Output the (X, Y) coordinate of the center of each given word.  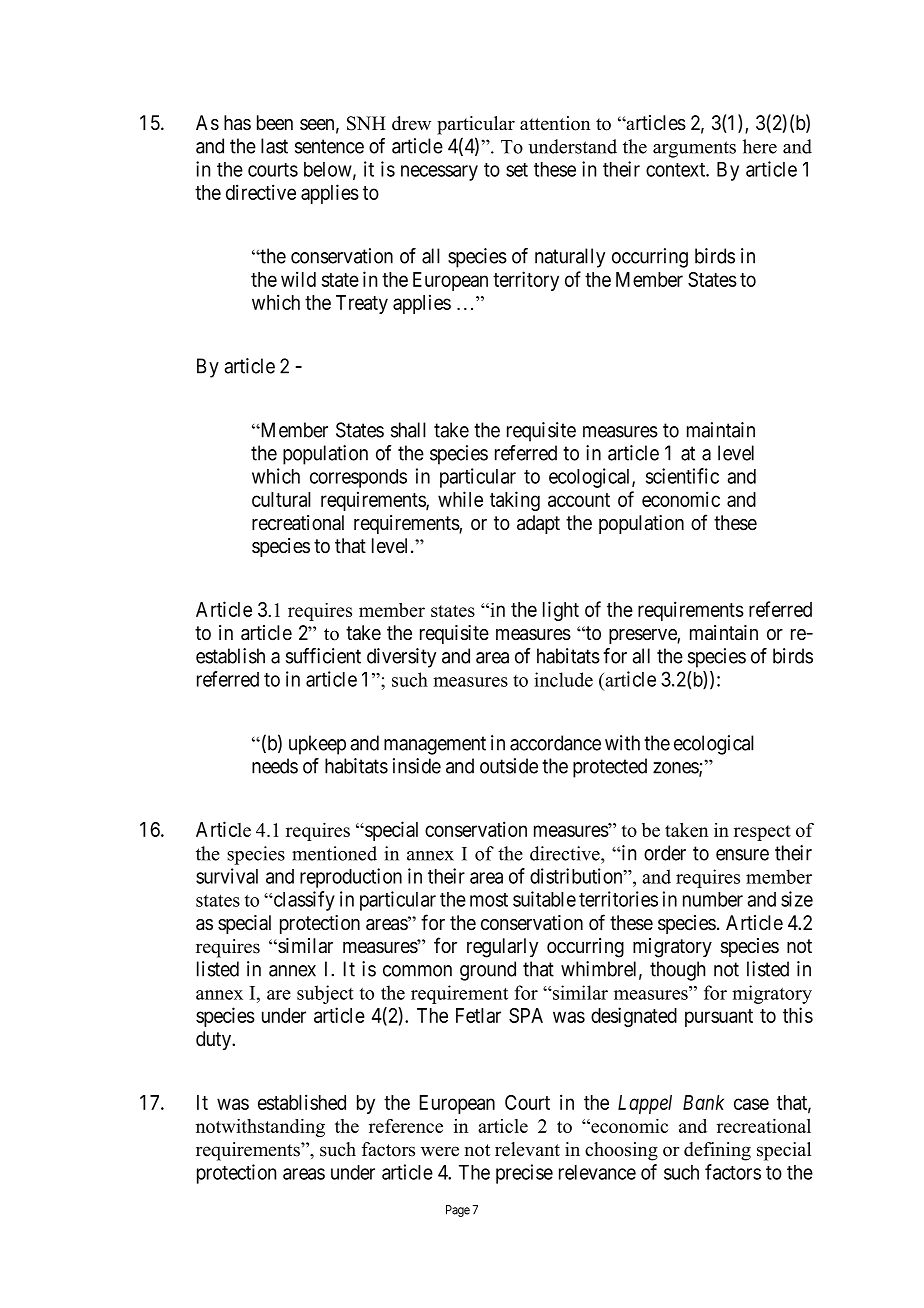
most (489, 900)
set (517, 170)
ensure (742, 855)
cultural (281, 499)
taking (515, 501)
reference (406, 1126)
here (760, 146)
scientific (682, 476)
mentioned (334, 853)
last (274, 146)
